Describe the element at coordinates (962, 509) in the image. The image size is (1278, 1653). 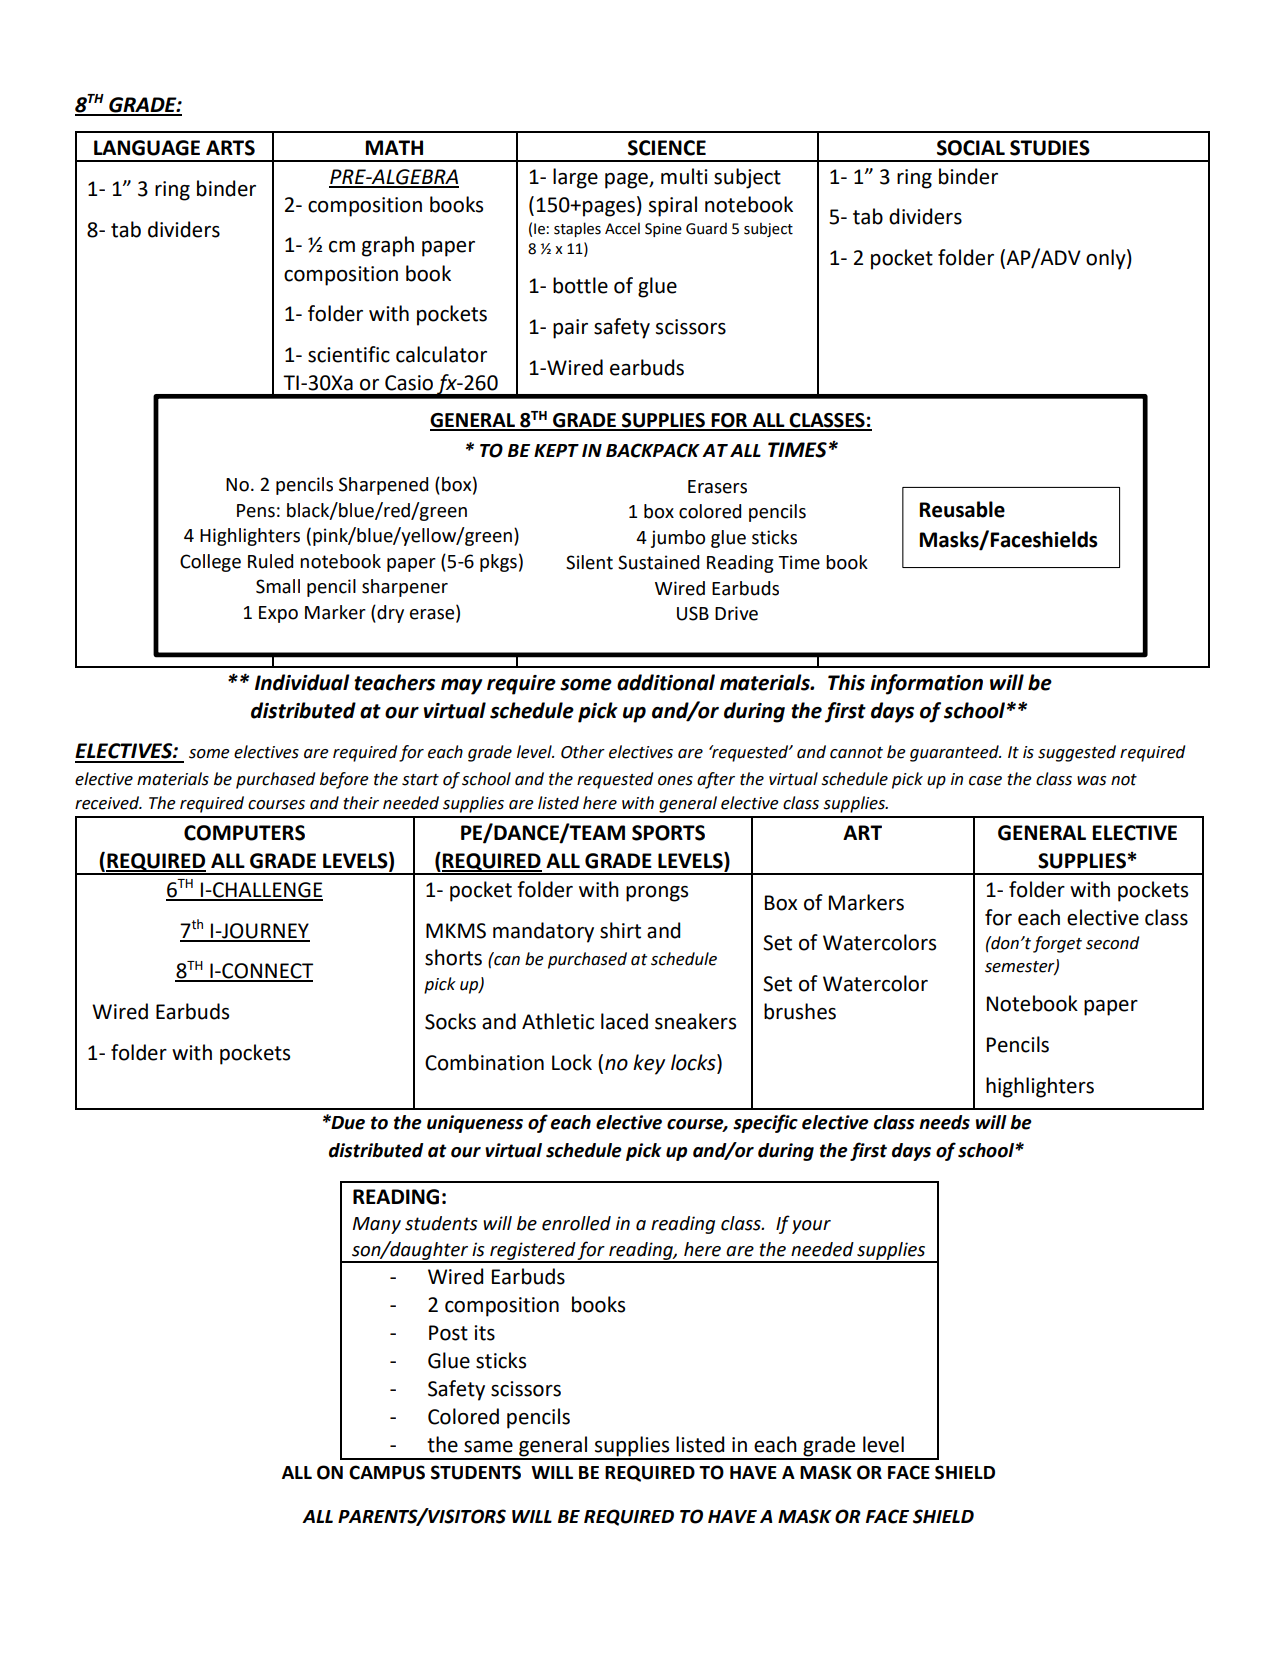
I see `Reusable` at that location.
